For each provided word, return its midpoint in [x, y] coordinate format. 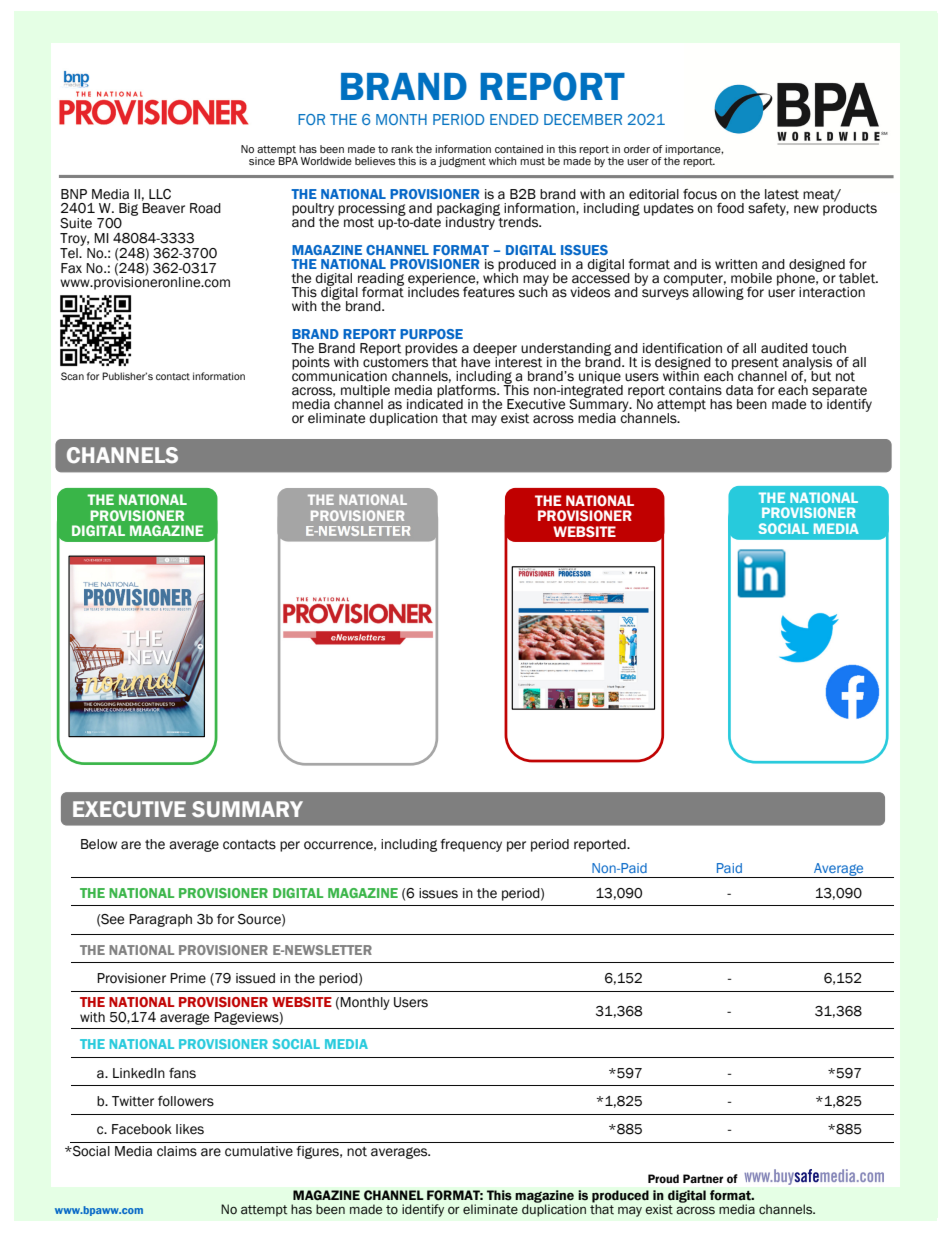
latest [782, 194]
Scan [72, 376]
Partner [703, 1178]
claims [177, 1151]
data [739, 390]
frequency [471, 845]
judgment [462, 162]
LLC [160, 194]
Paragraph [160, 920]
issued [255, 978]
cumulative [259, 1151]
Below [99, 844]
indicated [435, 403]
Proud [663, 1178]
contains [695, 390]
